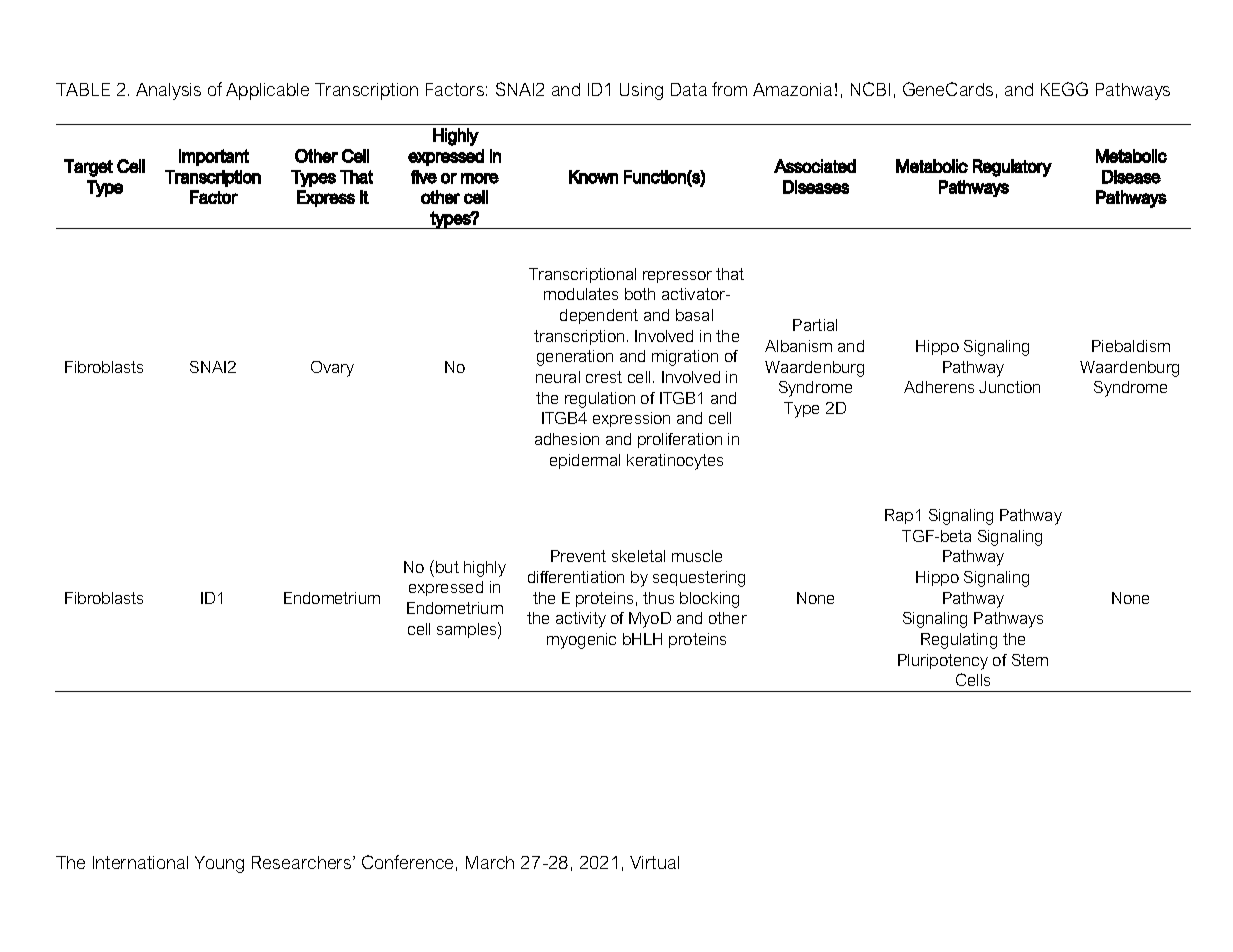 The width and height of the page is (1233, 952). What do you see at coordinates (870, 89) in the page?
I see `NCBI` at bounding box center [870, 89].
